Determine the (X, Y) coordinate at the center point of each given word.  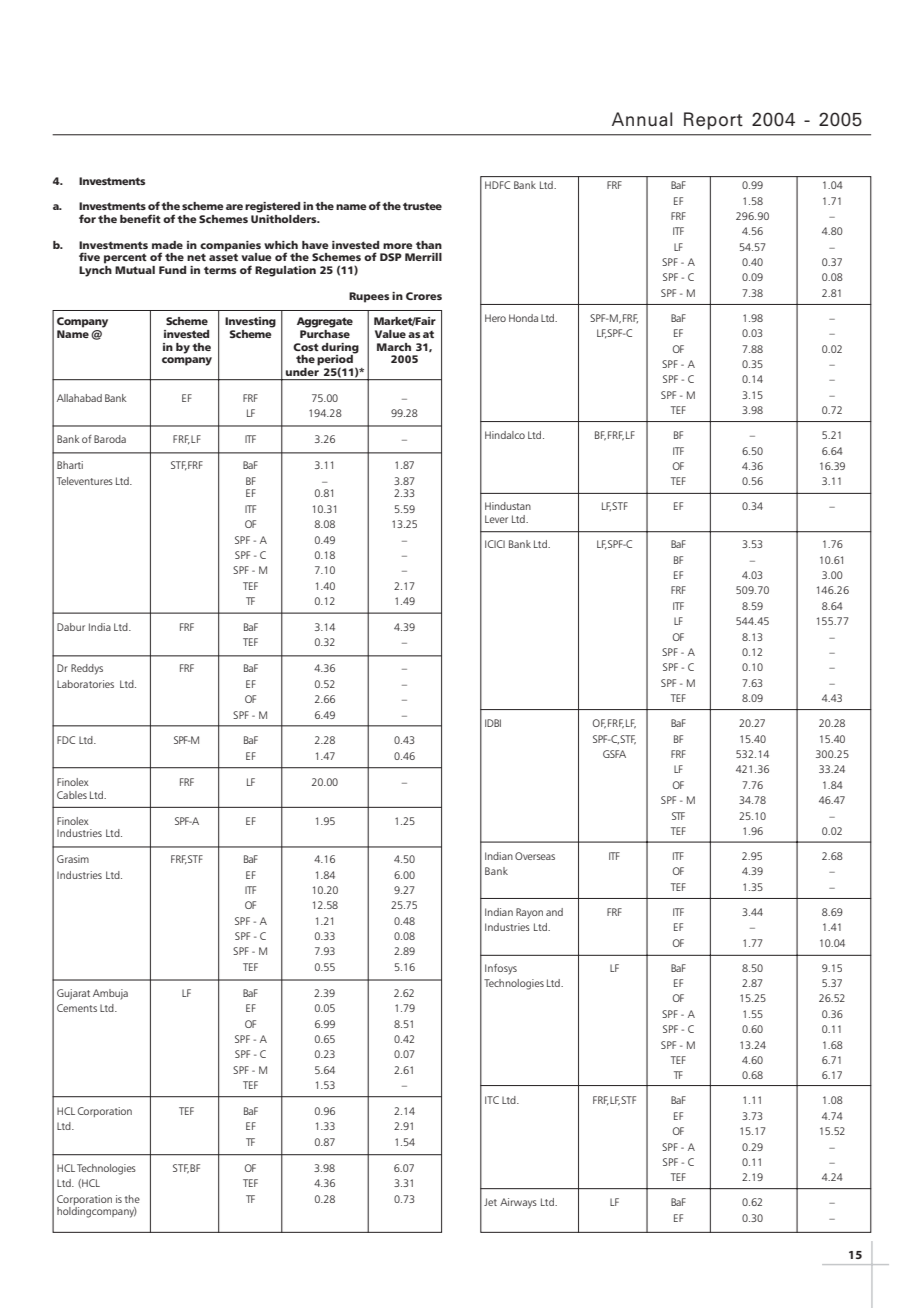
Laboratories (85, 684)
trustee (422, 206)
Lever (496, 519)
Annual (642, 119)
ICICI (495, 544)
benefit (140, 218)
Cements (77, 1008)
